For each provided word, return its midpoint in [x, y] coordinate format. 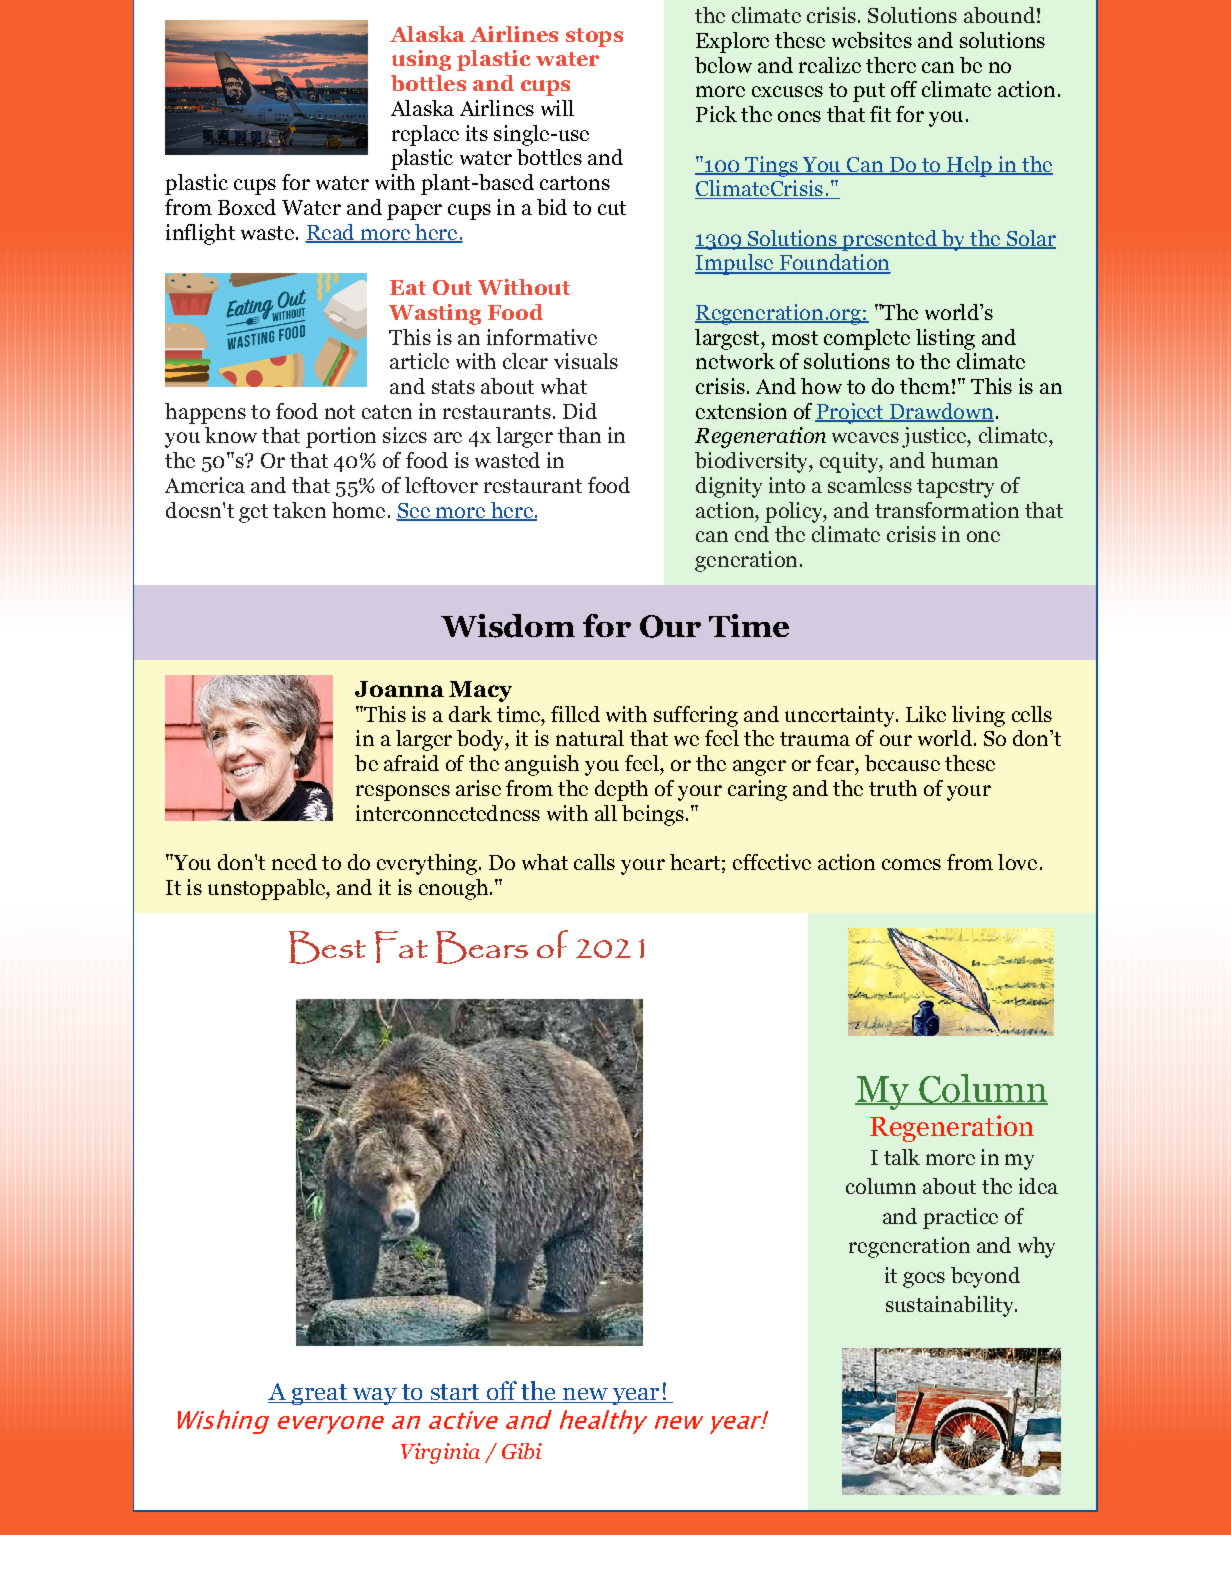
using [421, 60]
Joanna [399, 689]
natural [590, 738]
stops [594, 37]
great [319, 1394]
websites [872, 40]
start [455, 1393]
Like [926, 714]
